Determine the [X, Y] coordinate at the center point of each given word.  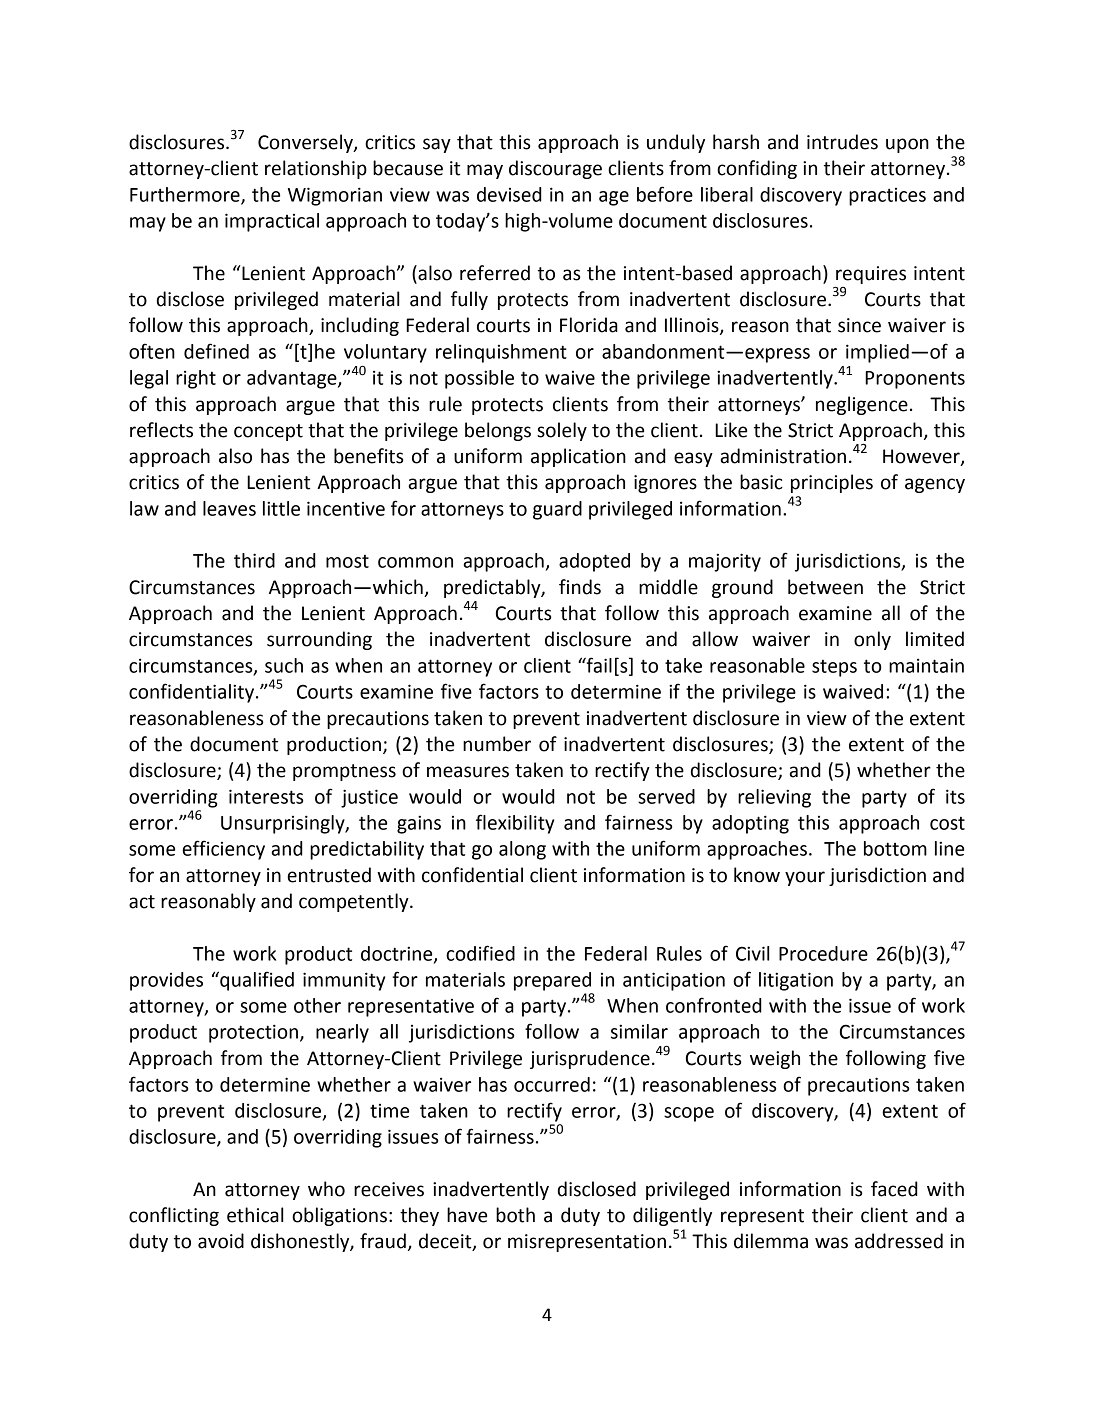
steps [834, 668]
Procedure [823, 953]
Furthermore [186, 195]
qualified [256, 981]
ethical [255, 1215]
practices [887, 197]
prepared [552, 981]
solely [562, 431]
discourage [555, 169]
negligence [862, 405]
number [497, 744]
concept [268, 432]
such [284, 665]
